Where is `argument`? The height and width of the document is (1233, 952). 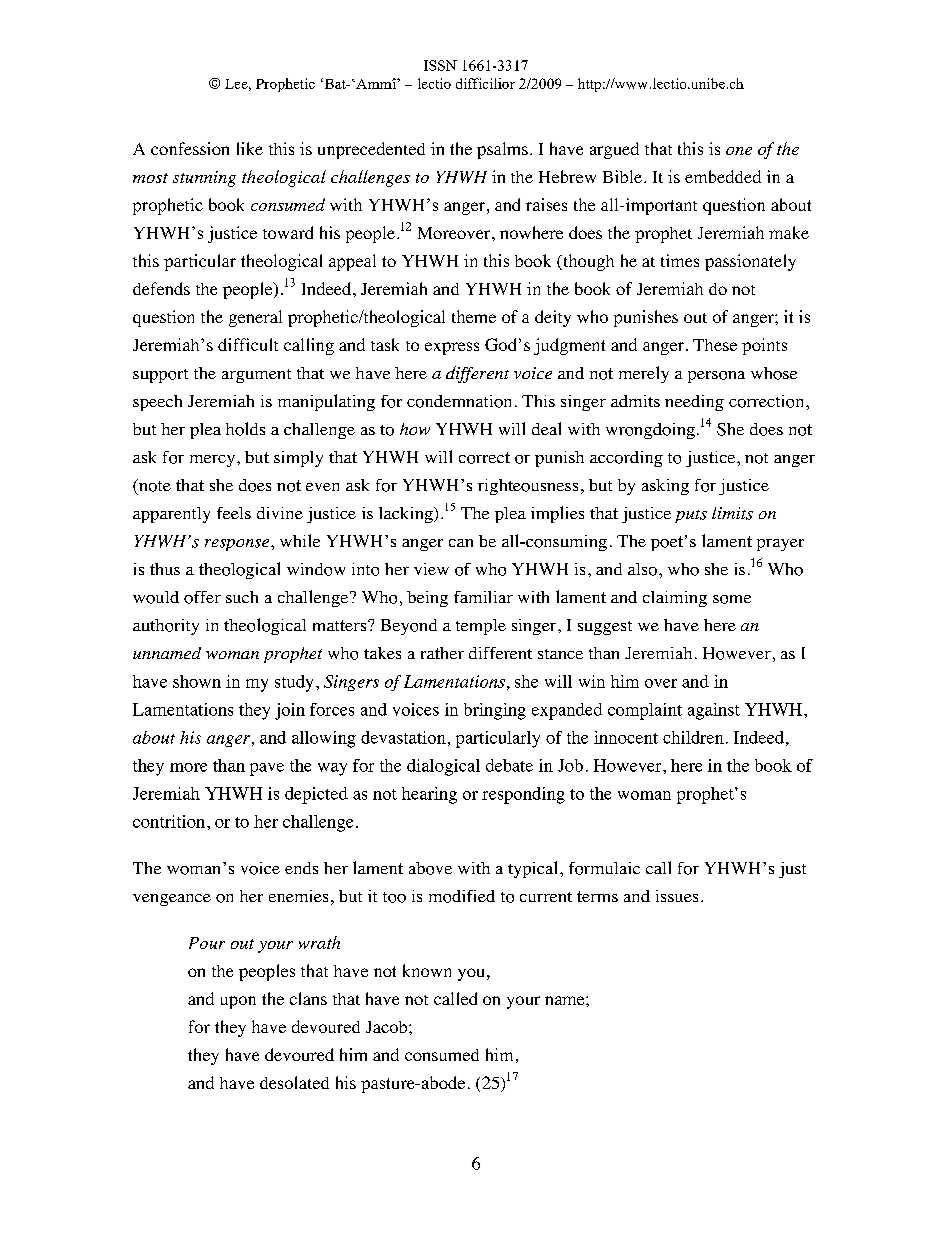
argument is located at coordinates (256, 376).
